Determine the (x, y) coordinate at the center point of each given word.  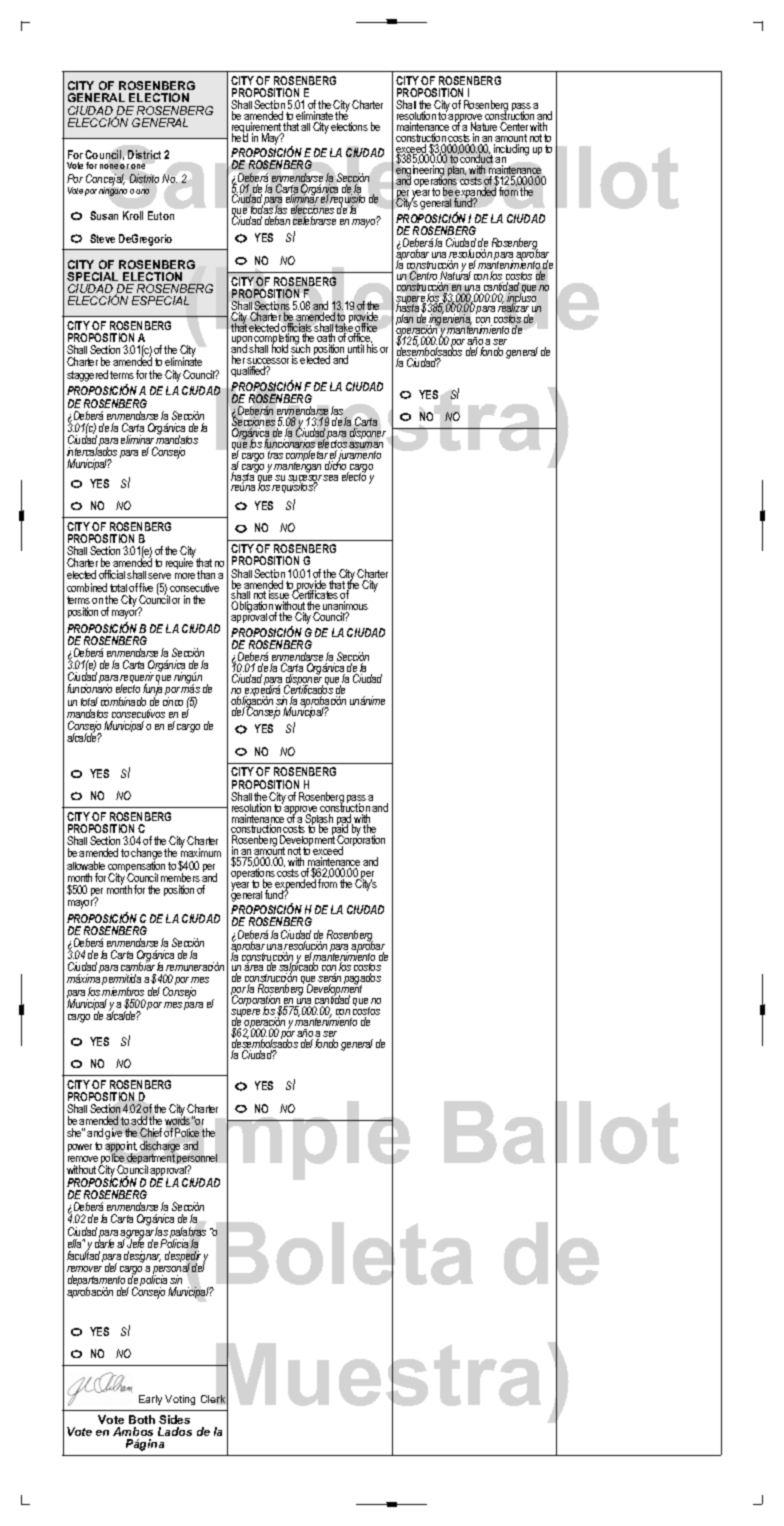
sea (330, 478)
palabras (188, 1234)
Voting (180, 1400)
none (109, 166)
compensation (136, 867)
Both (142, 1419)
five (146, 587)
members (180, 877)
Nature (484, 128)
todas (261, 210)
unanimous (345, 607)
